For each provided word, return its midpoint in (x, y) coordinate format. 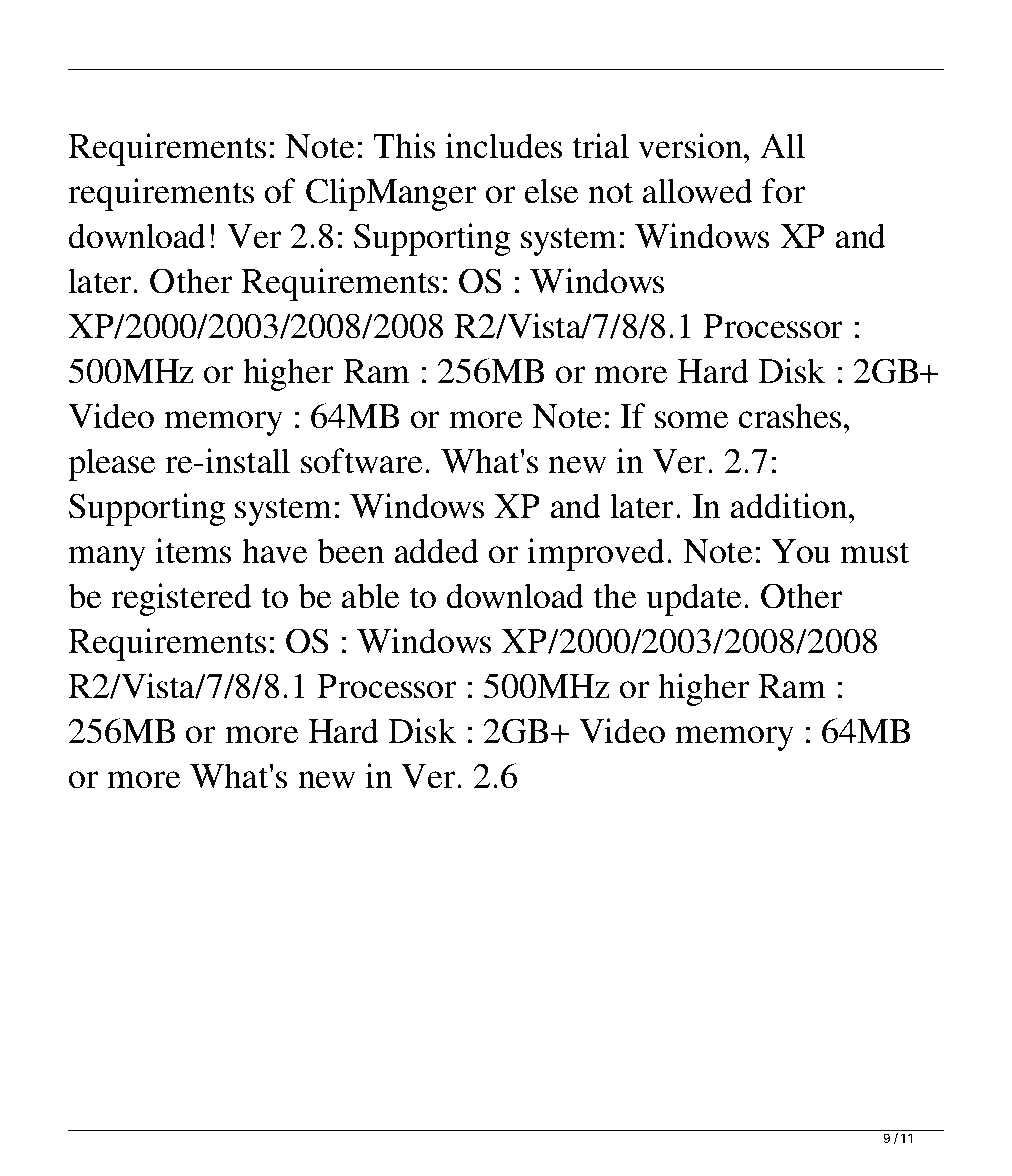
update (693, 599)
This (404, 146)
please (111, 464)
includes (503, 146)
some (691, 420)
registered (181, 599)
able (370, 596)
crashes (790, 416)
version (691, 146)
